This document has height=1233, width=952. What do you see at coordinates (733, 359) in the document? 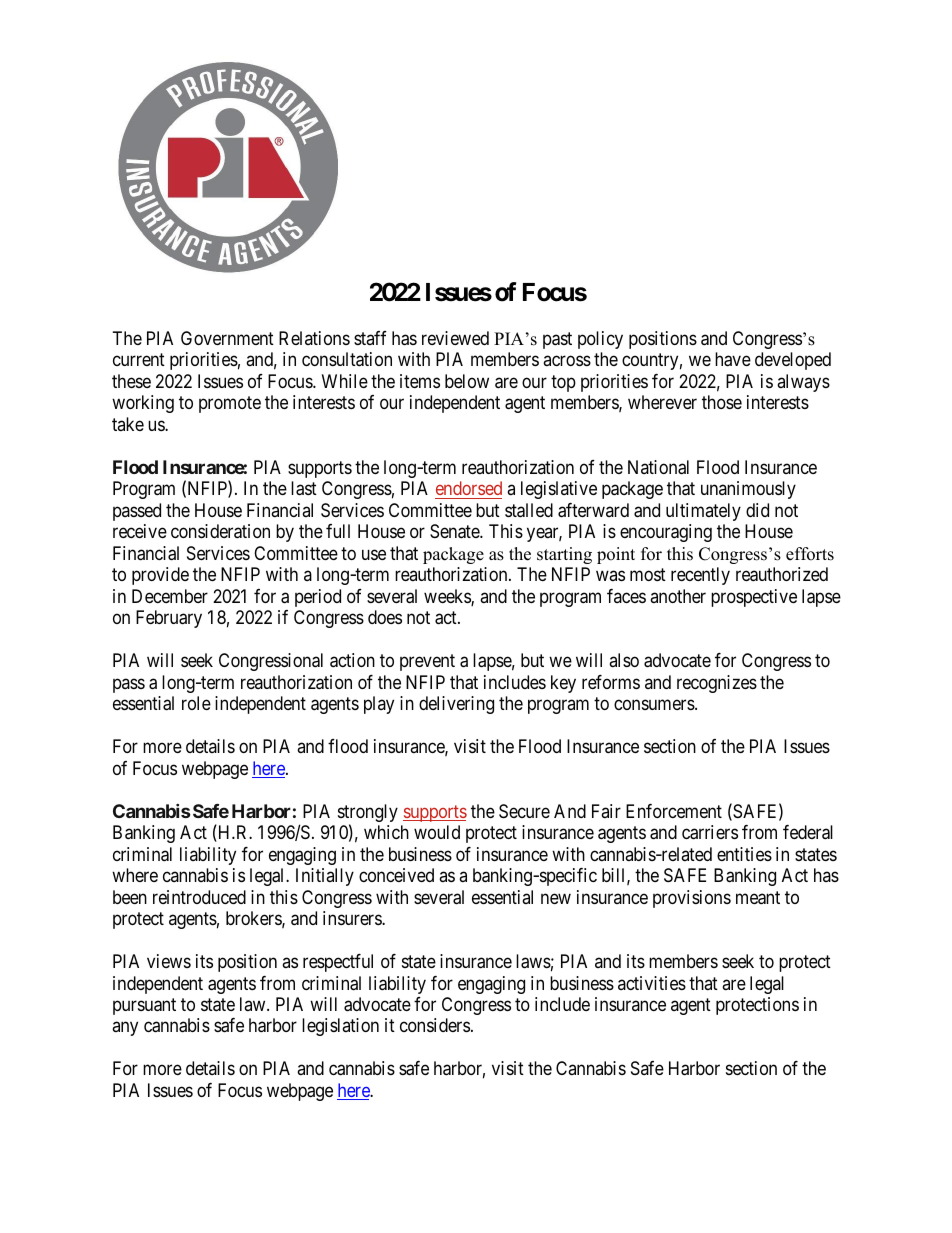
I see `have` at bounding box center [733, 359].
